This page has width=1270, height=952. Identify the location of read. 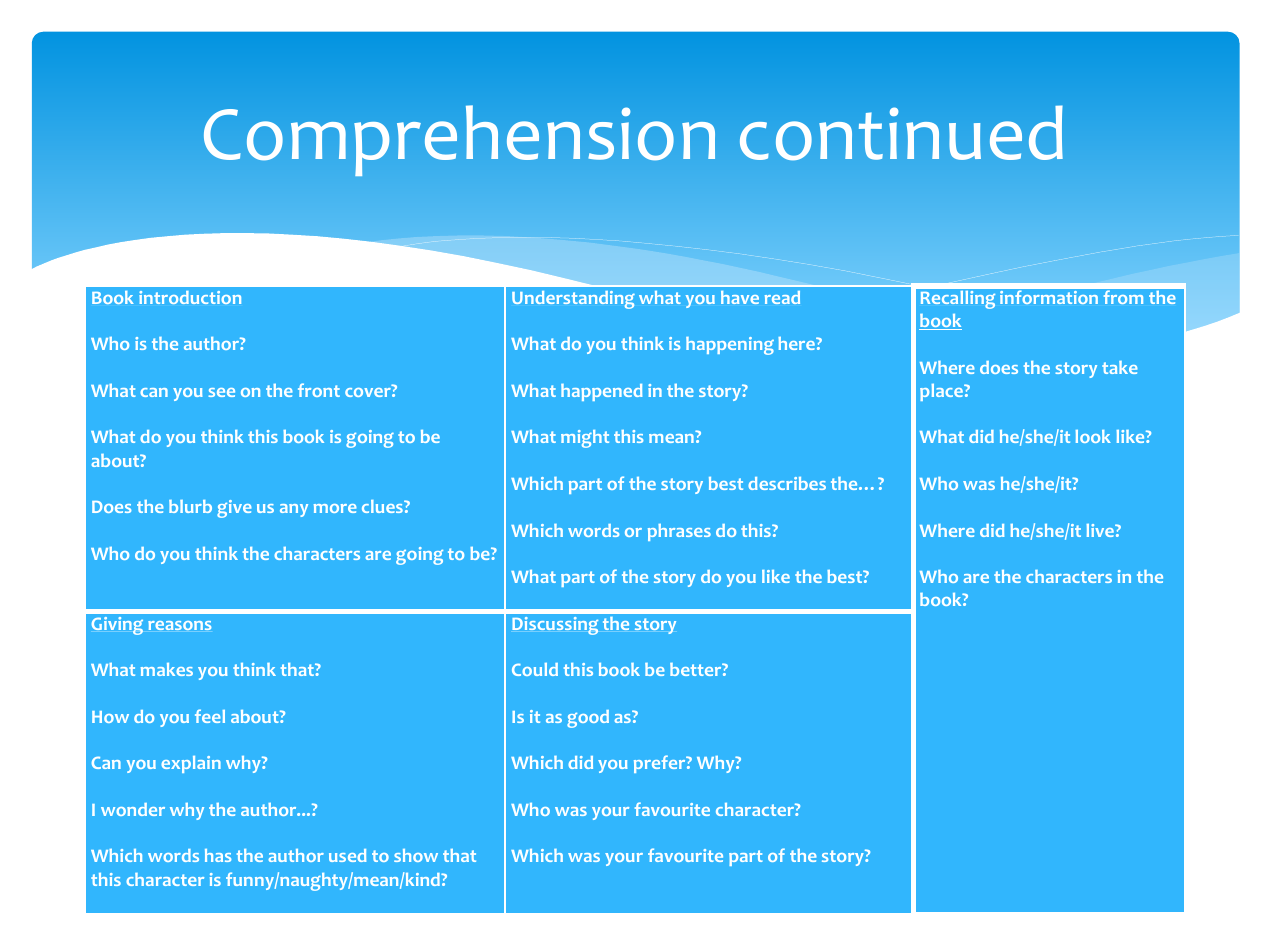
(782, 297).
